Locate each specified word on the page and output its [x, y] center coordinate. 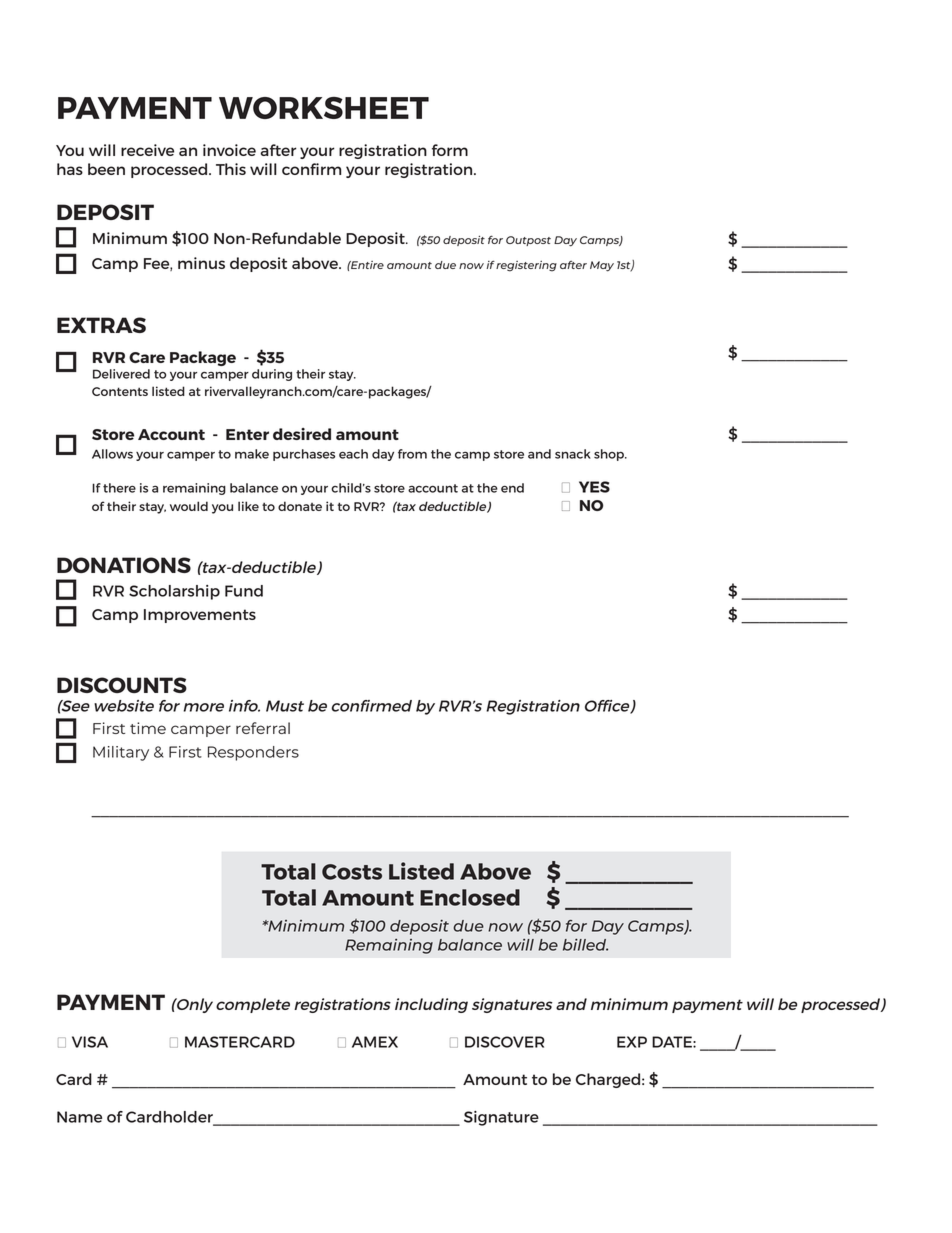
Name [79, 1117]
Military [121, 753]
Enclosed [470, 897]
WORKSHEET [324, 108]
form [450, 150]
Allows [112, 454]
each [353, 454]
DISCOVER [505, 1042]
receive [147, 150]
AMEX [375, 1042]
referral [263, 728]
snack [573, 454]
